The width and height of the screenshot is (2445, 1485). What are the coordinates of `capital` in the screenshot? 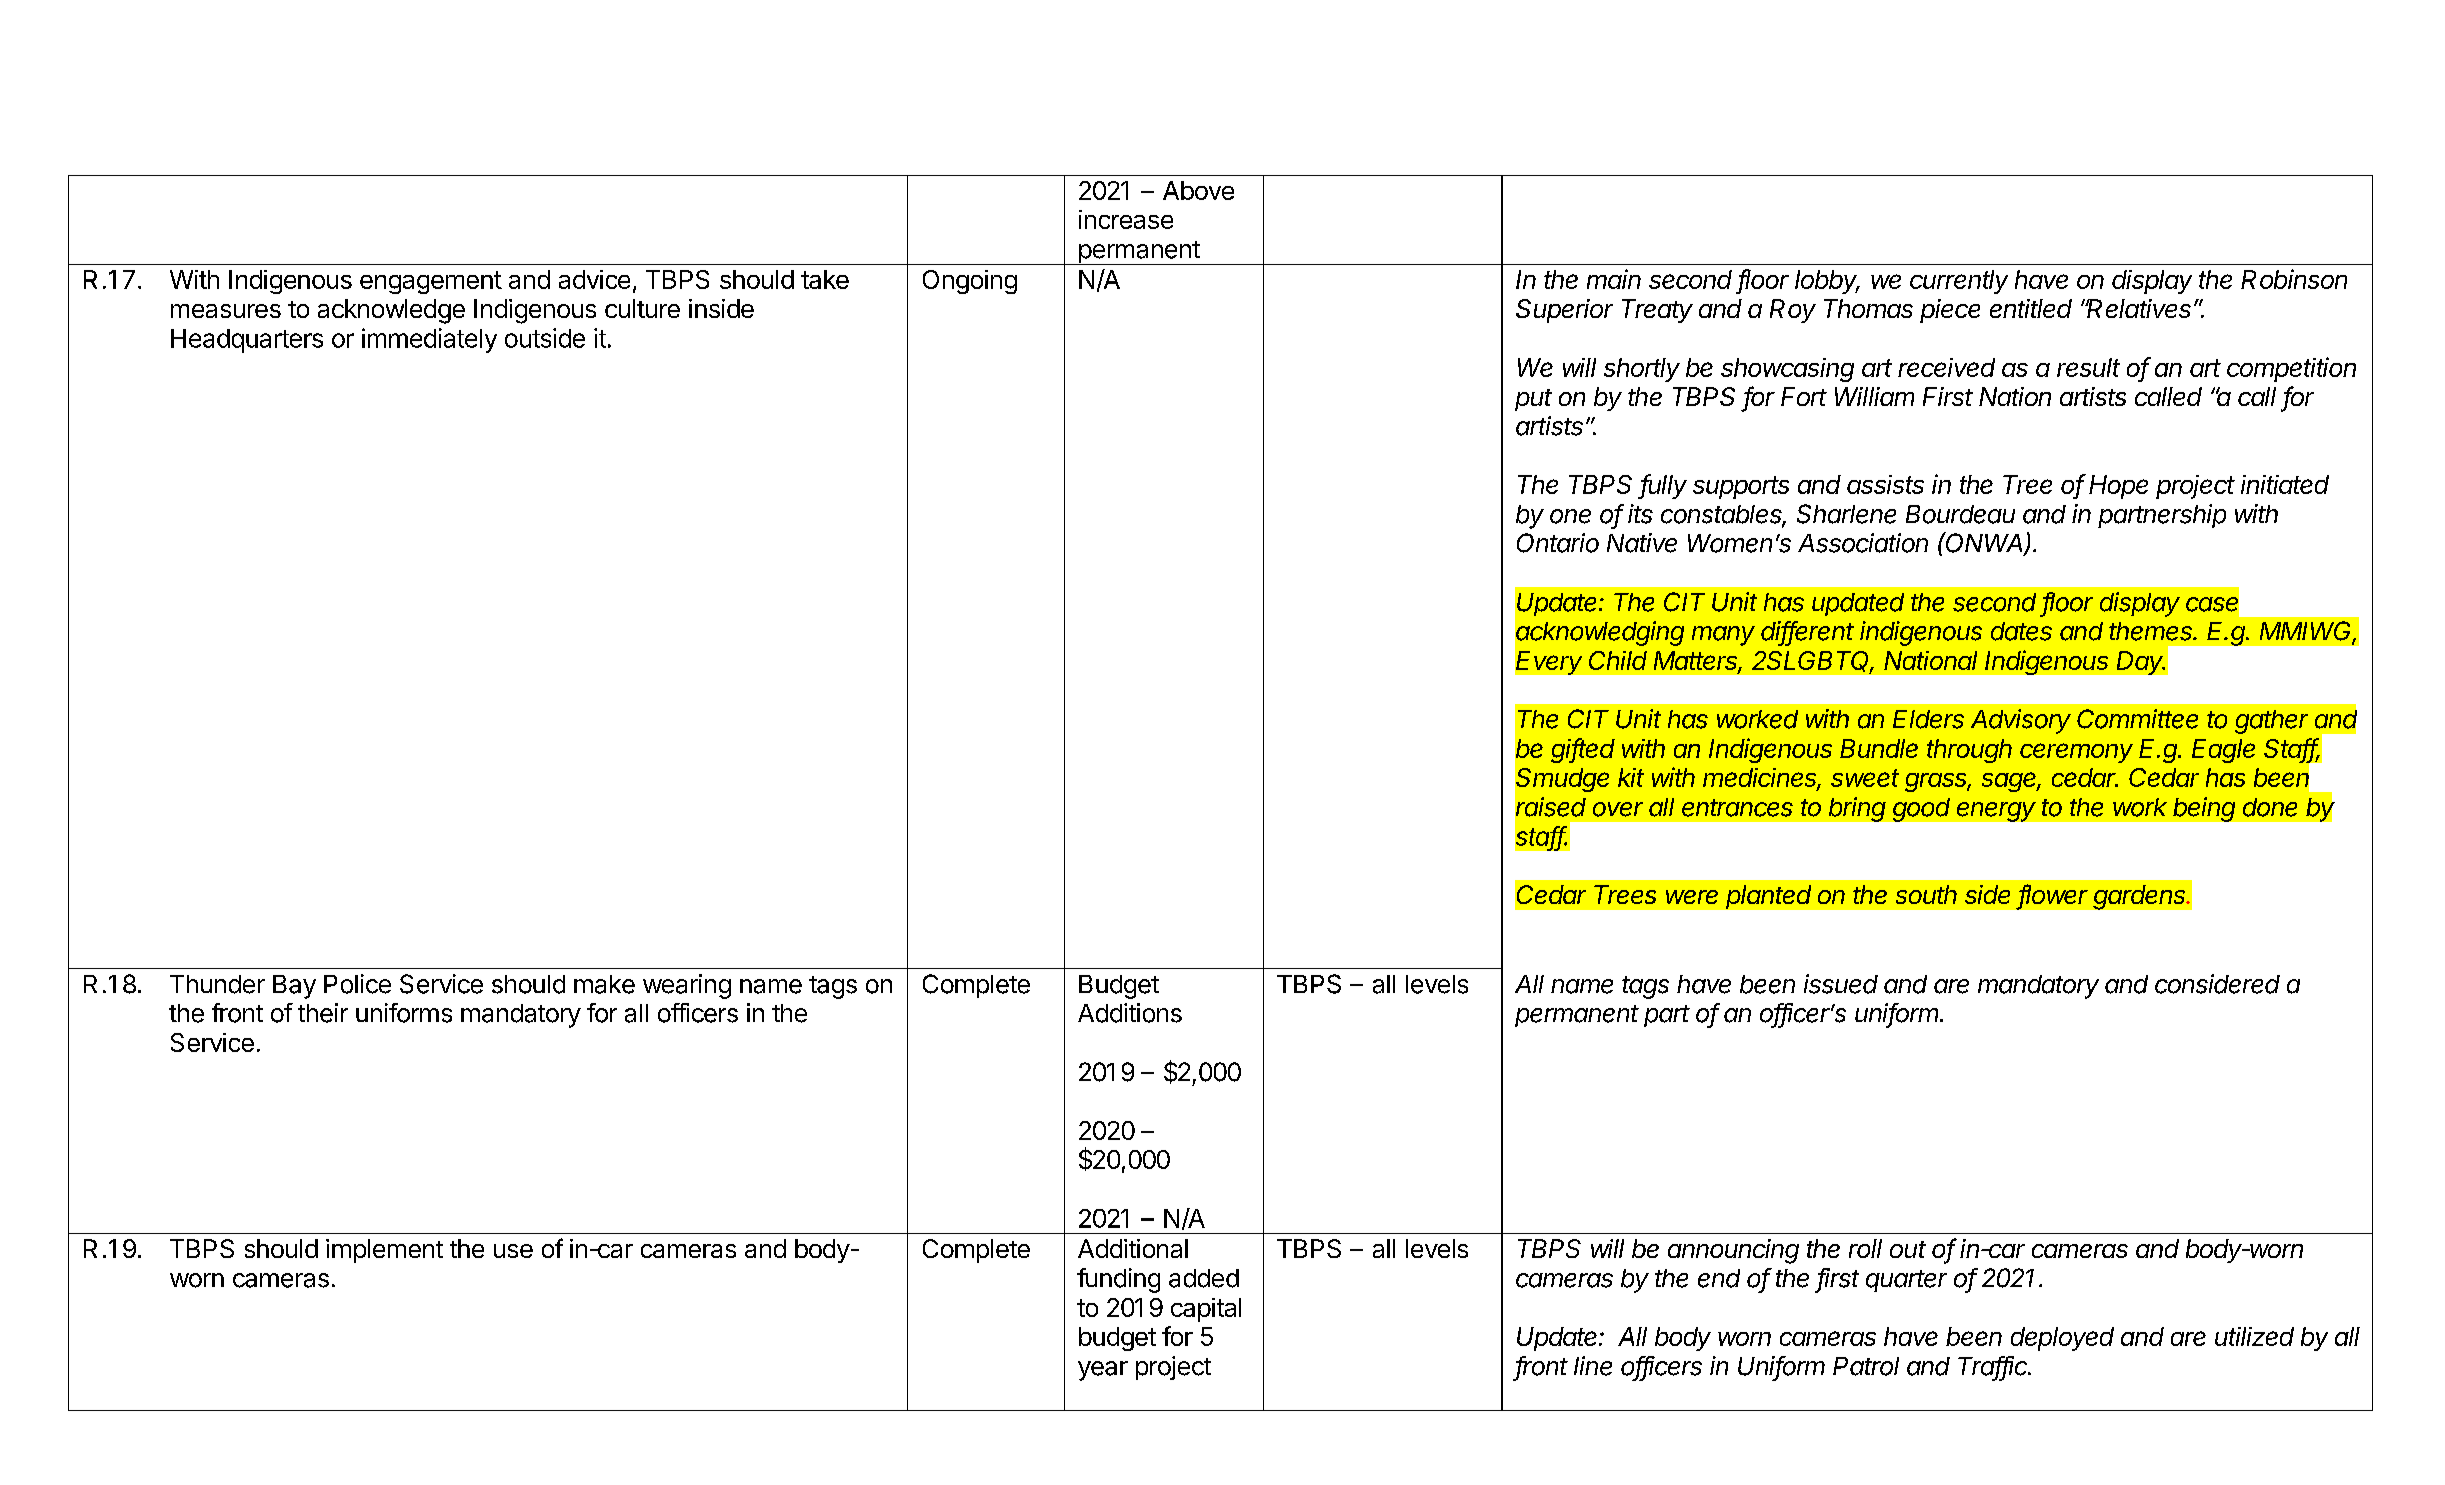 It's located at (1206, 1310).
